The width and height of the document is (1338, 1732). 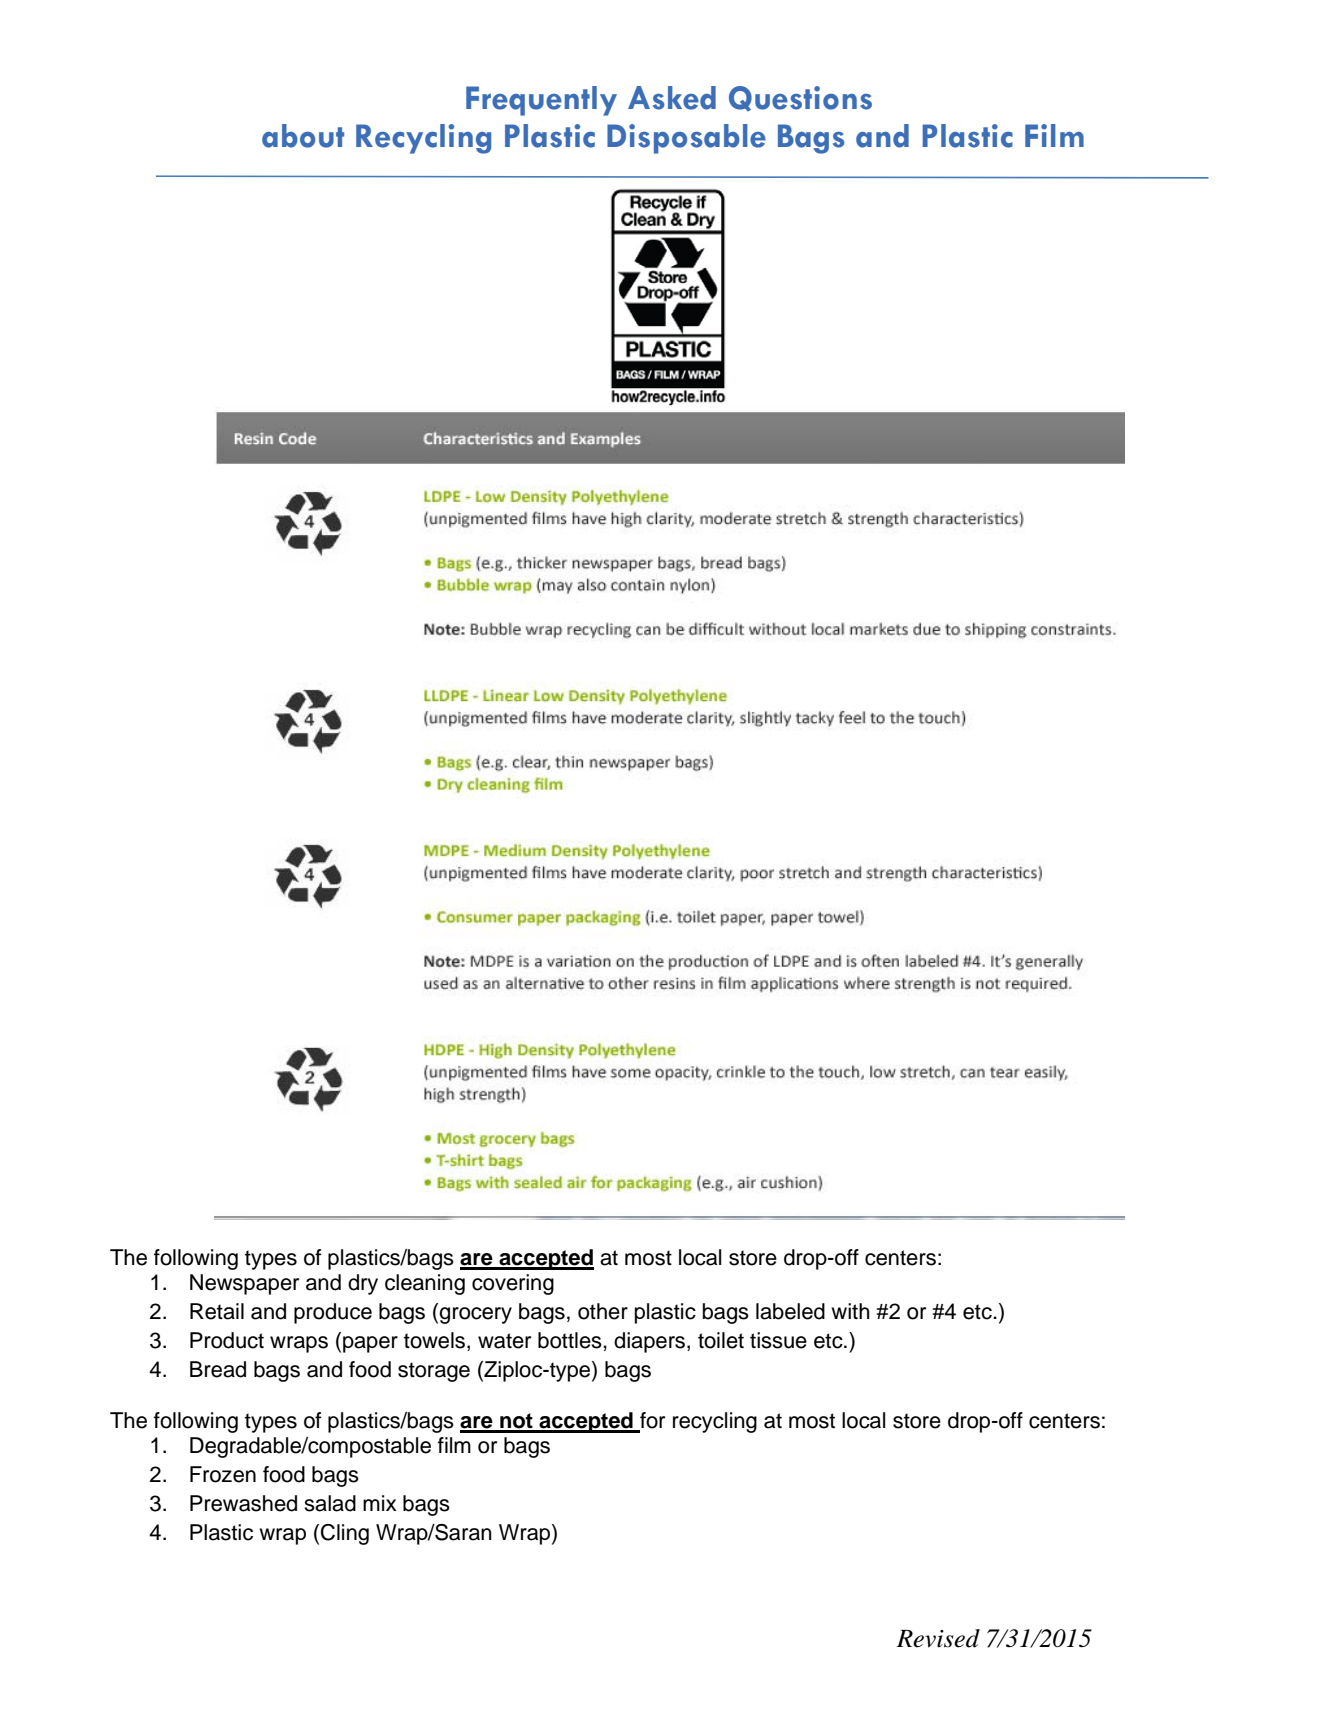 I want to click on Revised, so click(x=938, y=1638).
